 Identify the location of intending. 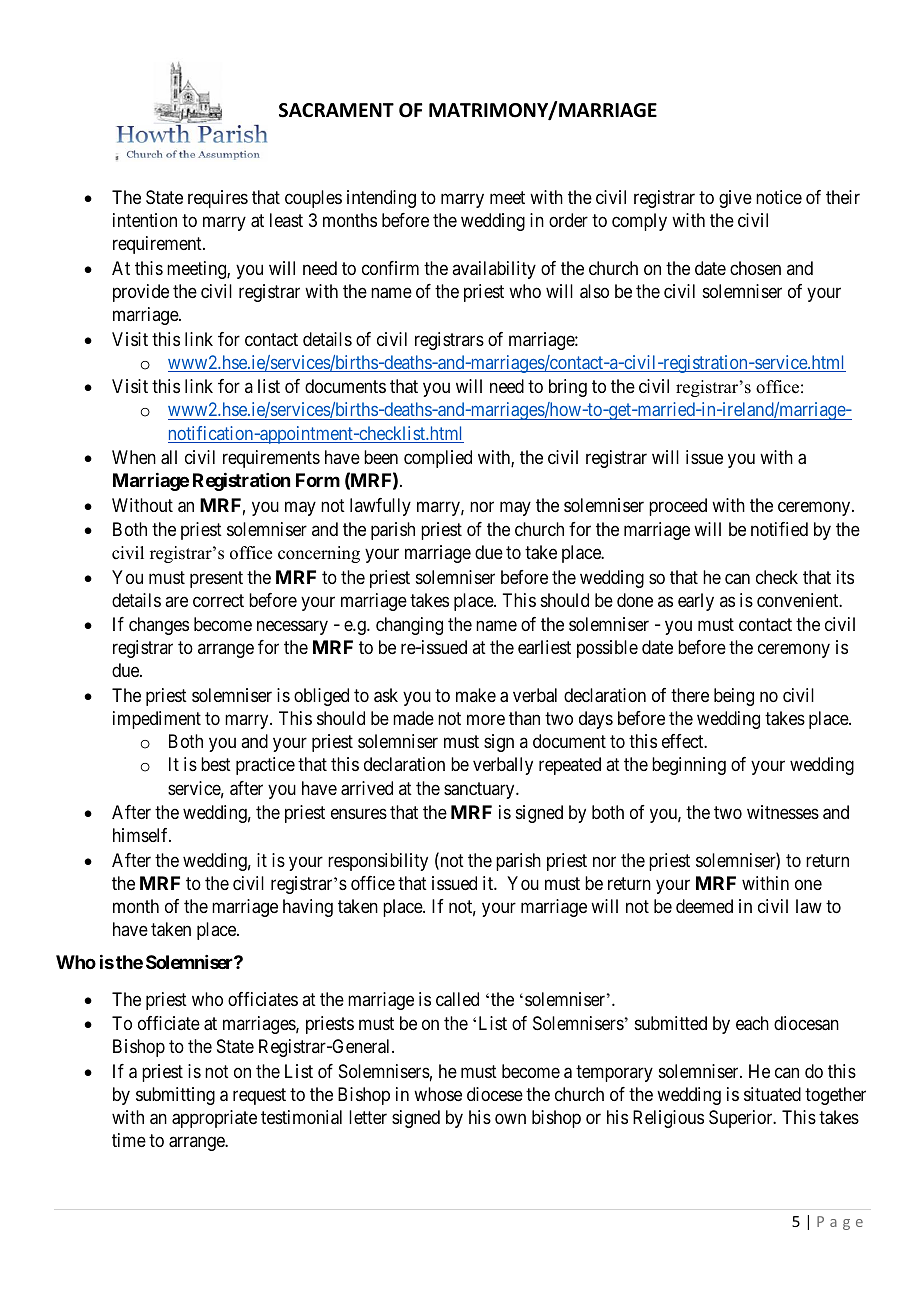
(381, 199).
